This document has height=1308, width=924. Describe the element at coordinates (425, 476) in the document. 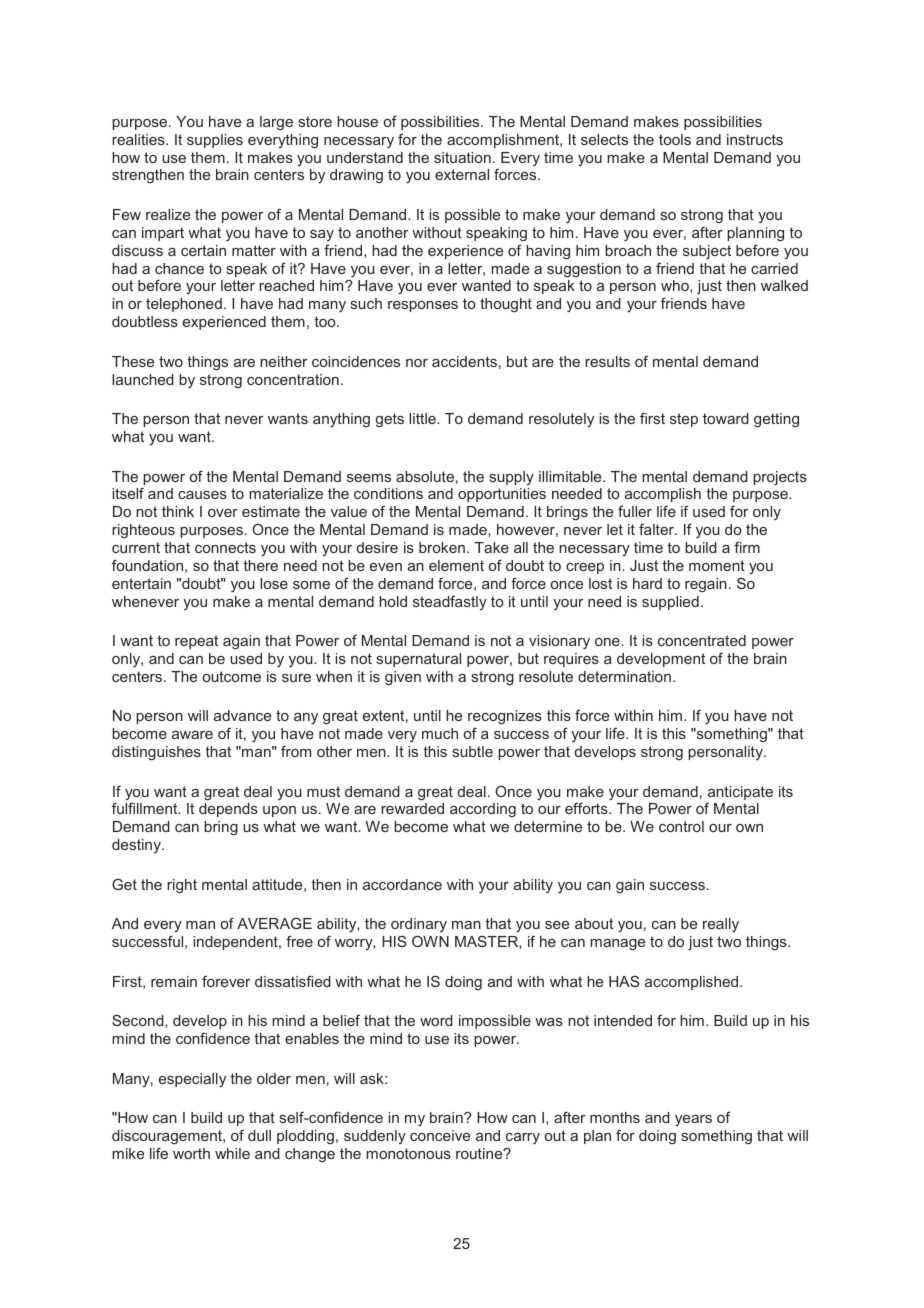

I see `absolute` at that location.
